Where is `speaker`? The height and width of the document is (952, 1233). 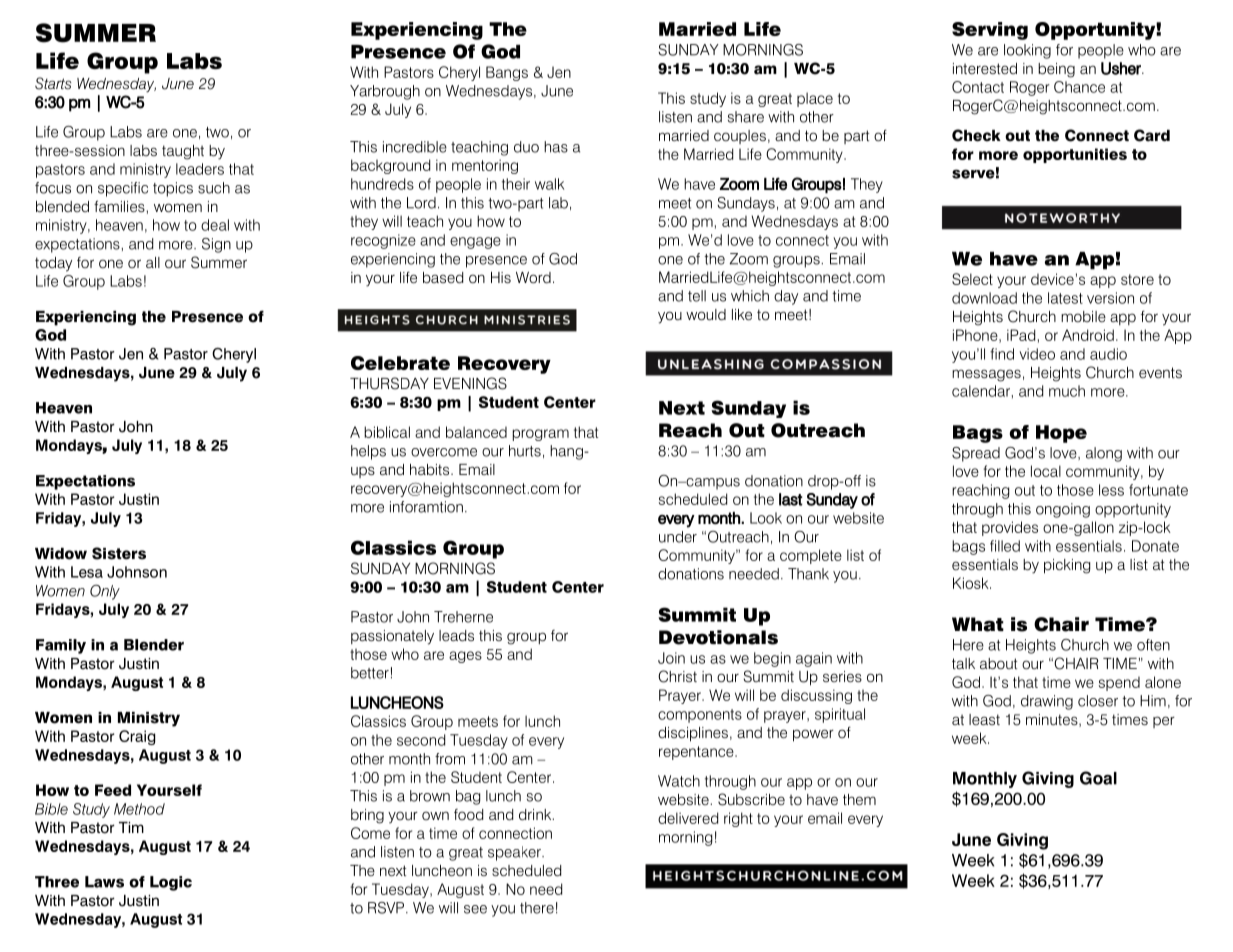
speaker is located at coordinates (515, 853).
